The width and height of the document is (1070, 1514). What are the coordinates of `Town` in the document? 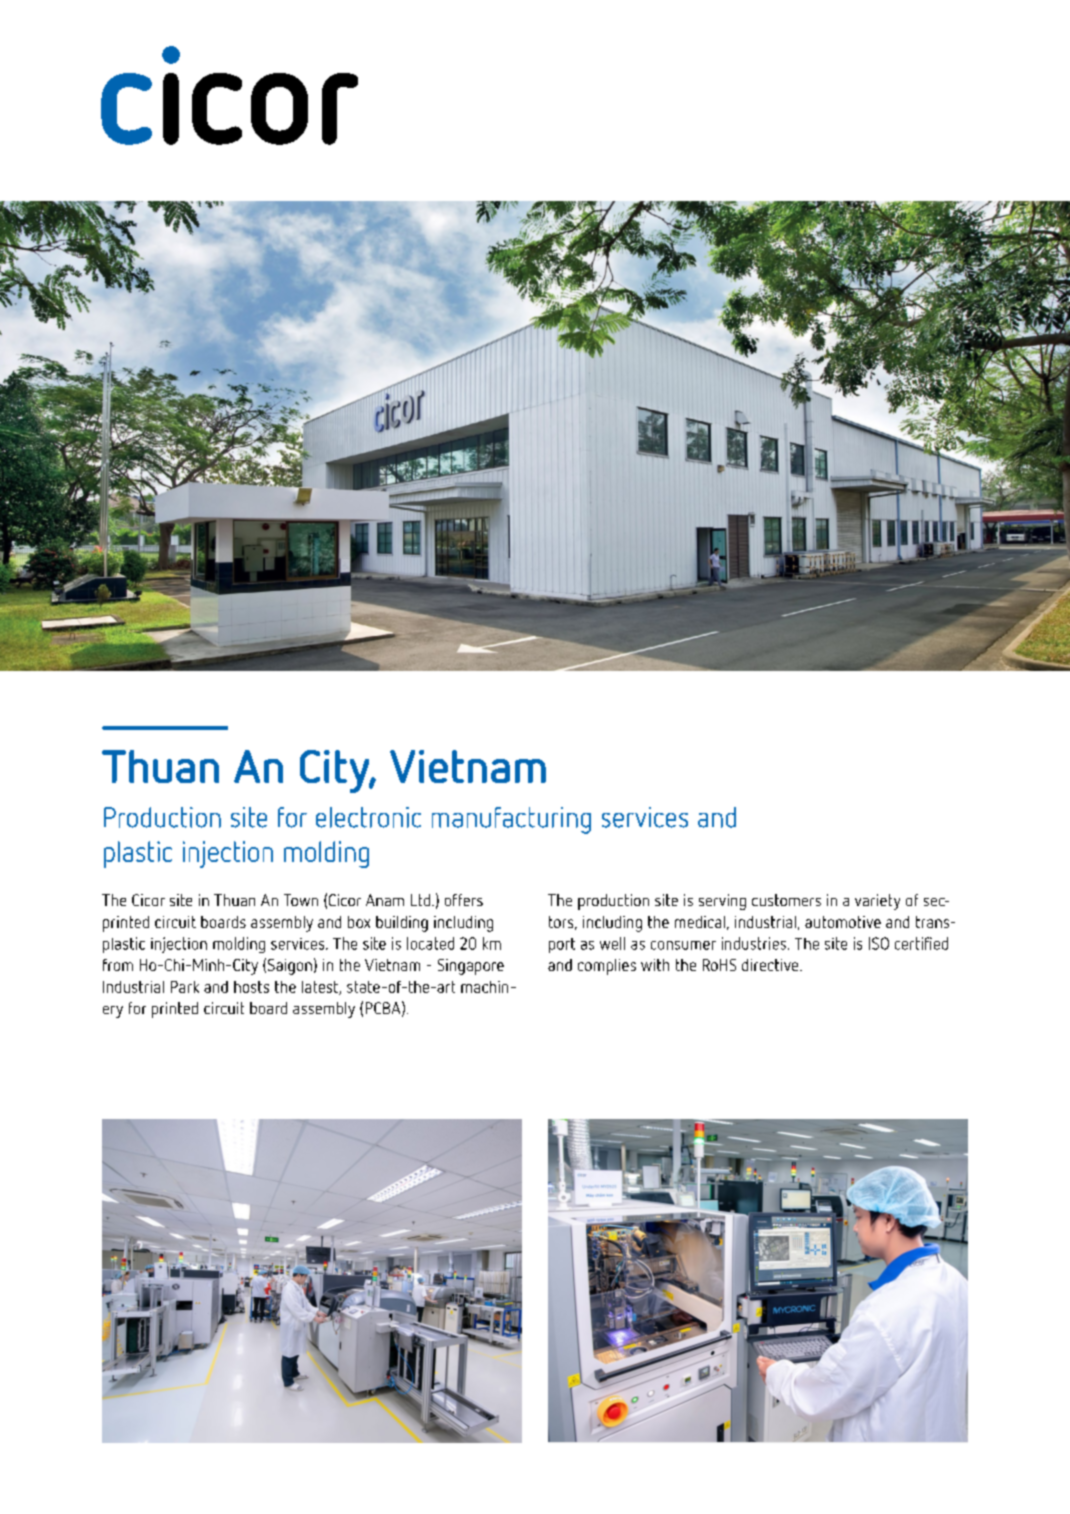 It's located at (301, 900).
